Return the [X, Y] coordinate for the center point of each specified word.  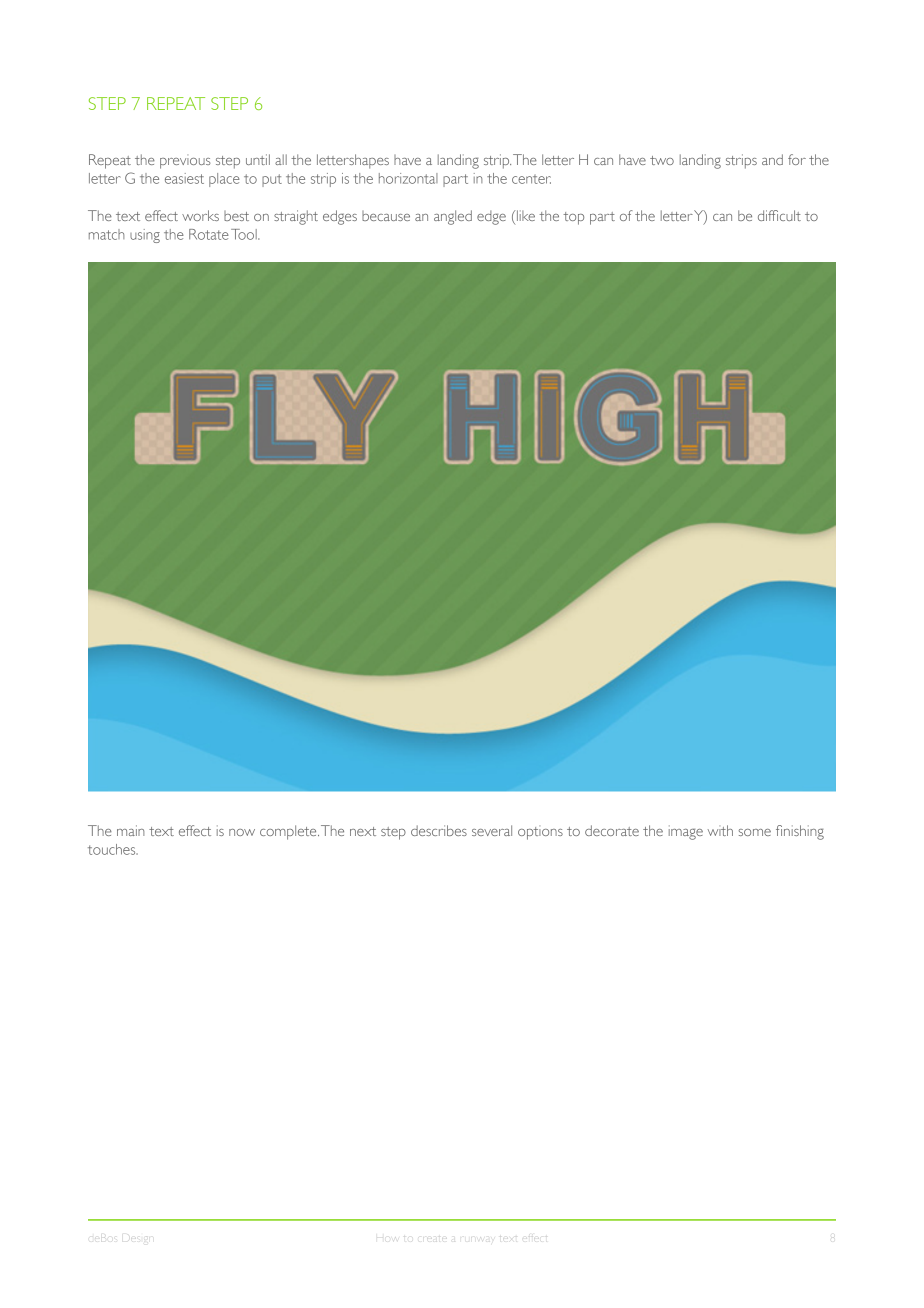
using [145, 236]
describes [439, 830]
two [662, 160]
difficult [779, 215]
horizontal [408, 178]
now [242, 832]
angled [453, 217]
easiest [184, 178]
